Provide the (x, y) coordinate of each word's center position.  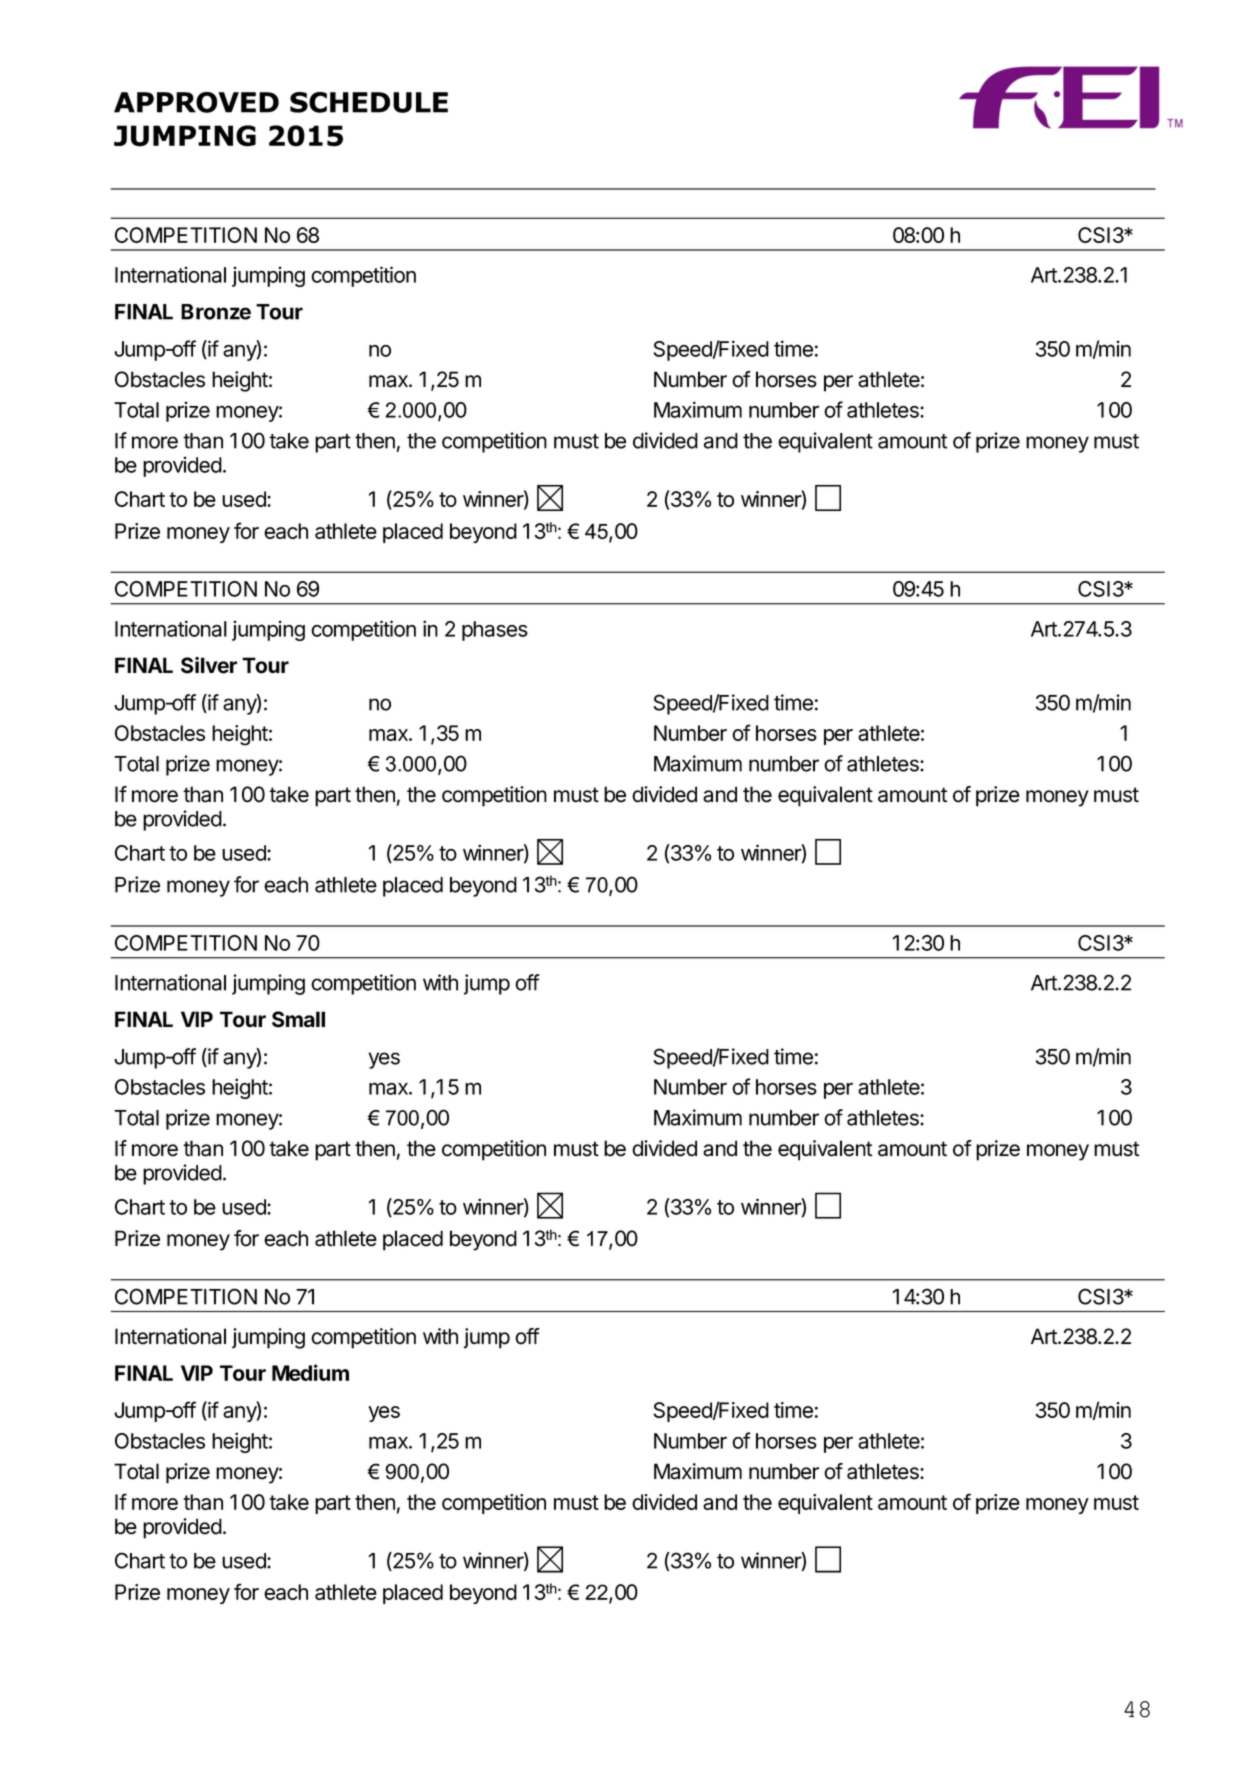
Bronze (216, 312)
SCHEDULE (369, 102)
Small (298, 1019)
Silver (209, 665)
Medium (310, 1372)
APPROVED (196, 102)
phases (495, 631)
